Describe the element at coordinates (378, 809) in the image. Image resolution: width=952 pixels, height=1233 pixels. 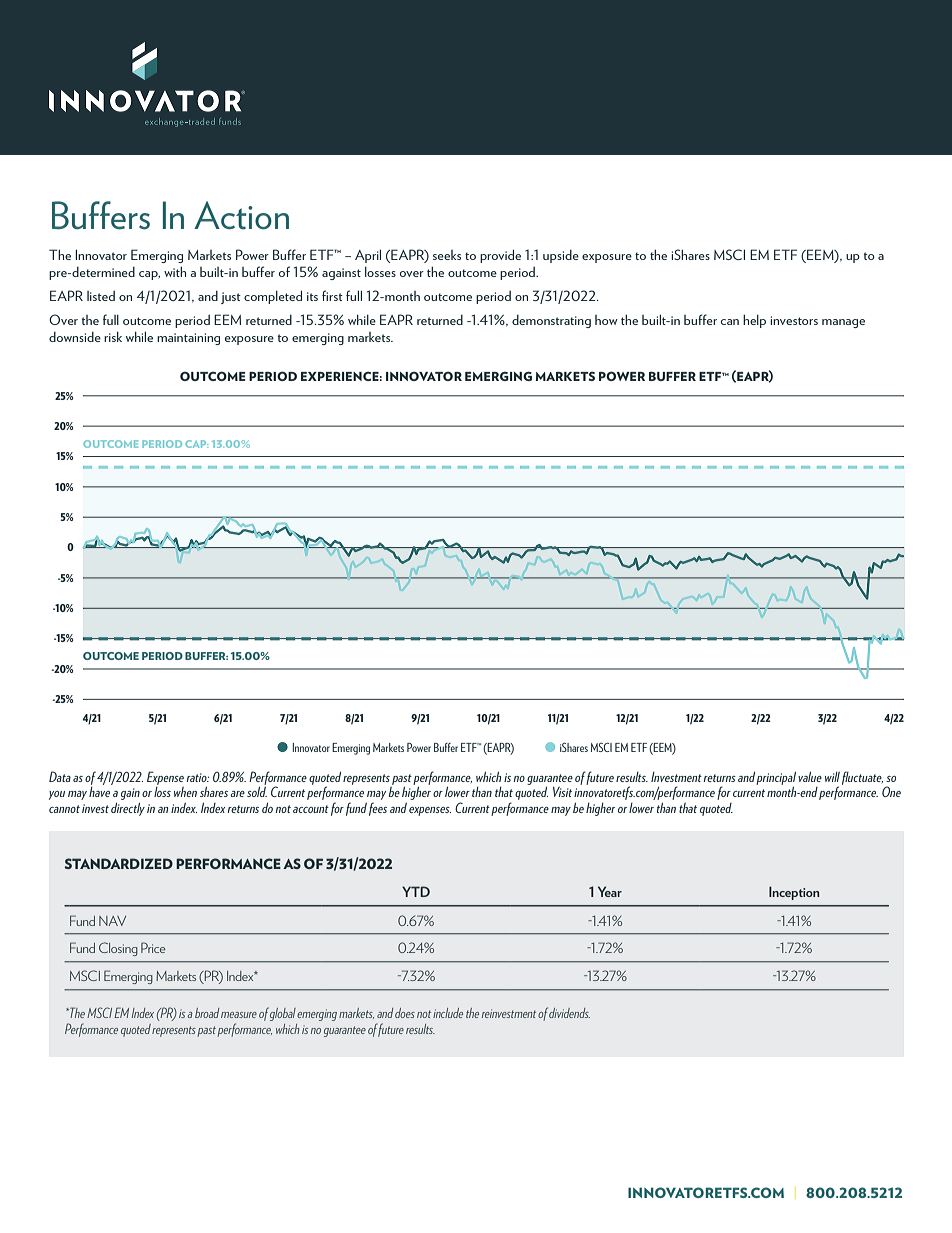
I see `fees` at that location.
